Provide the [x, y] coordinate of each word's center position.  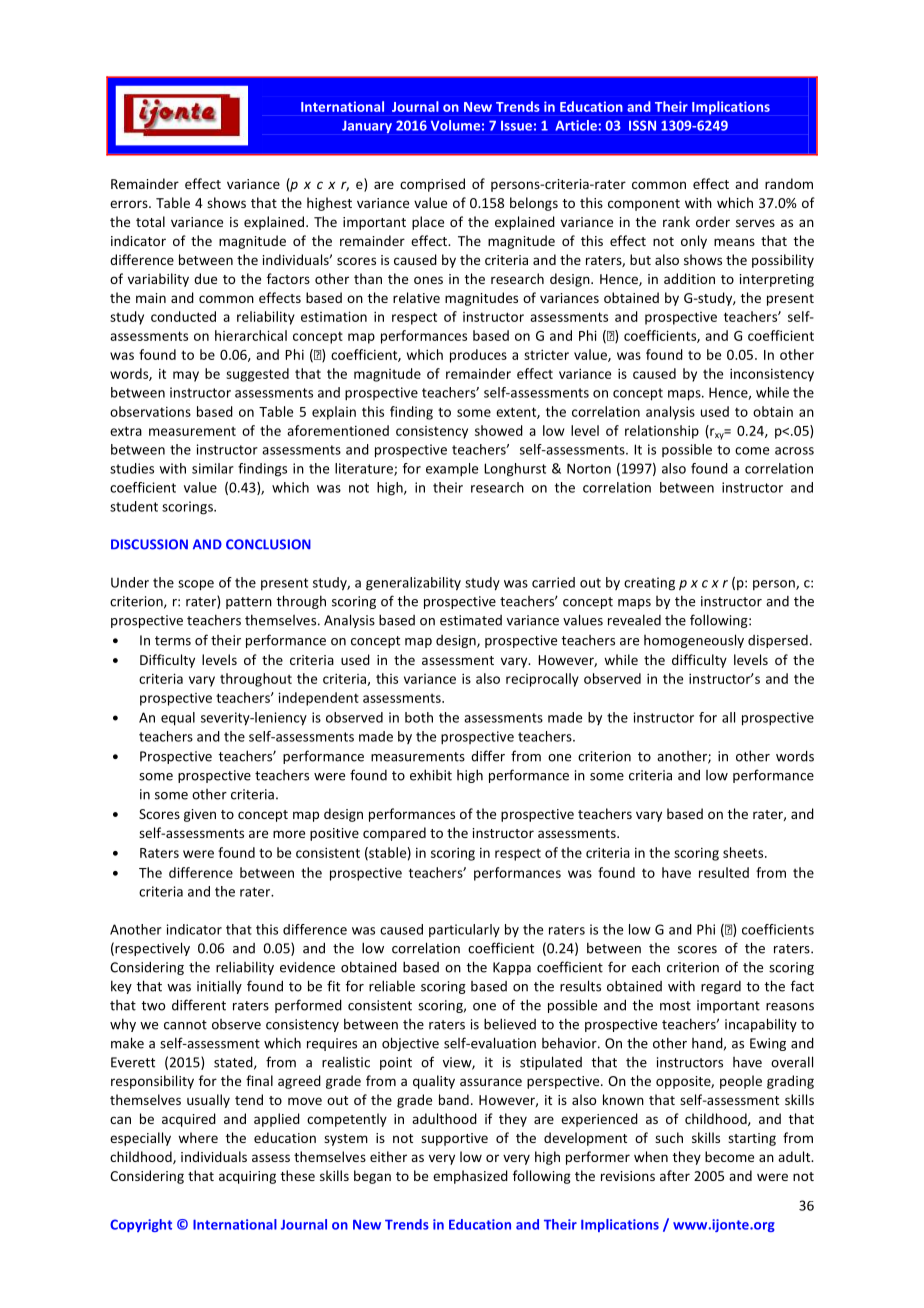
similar [213, 468]
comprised [432, 185]
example [452, 470]
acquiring [247, 1177]
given [200, 815]
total [150, 221]
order [713, 221]
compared [394, 834]
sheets [744, 852]
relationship [662, 432]
